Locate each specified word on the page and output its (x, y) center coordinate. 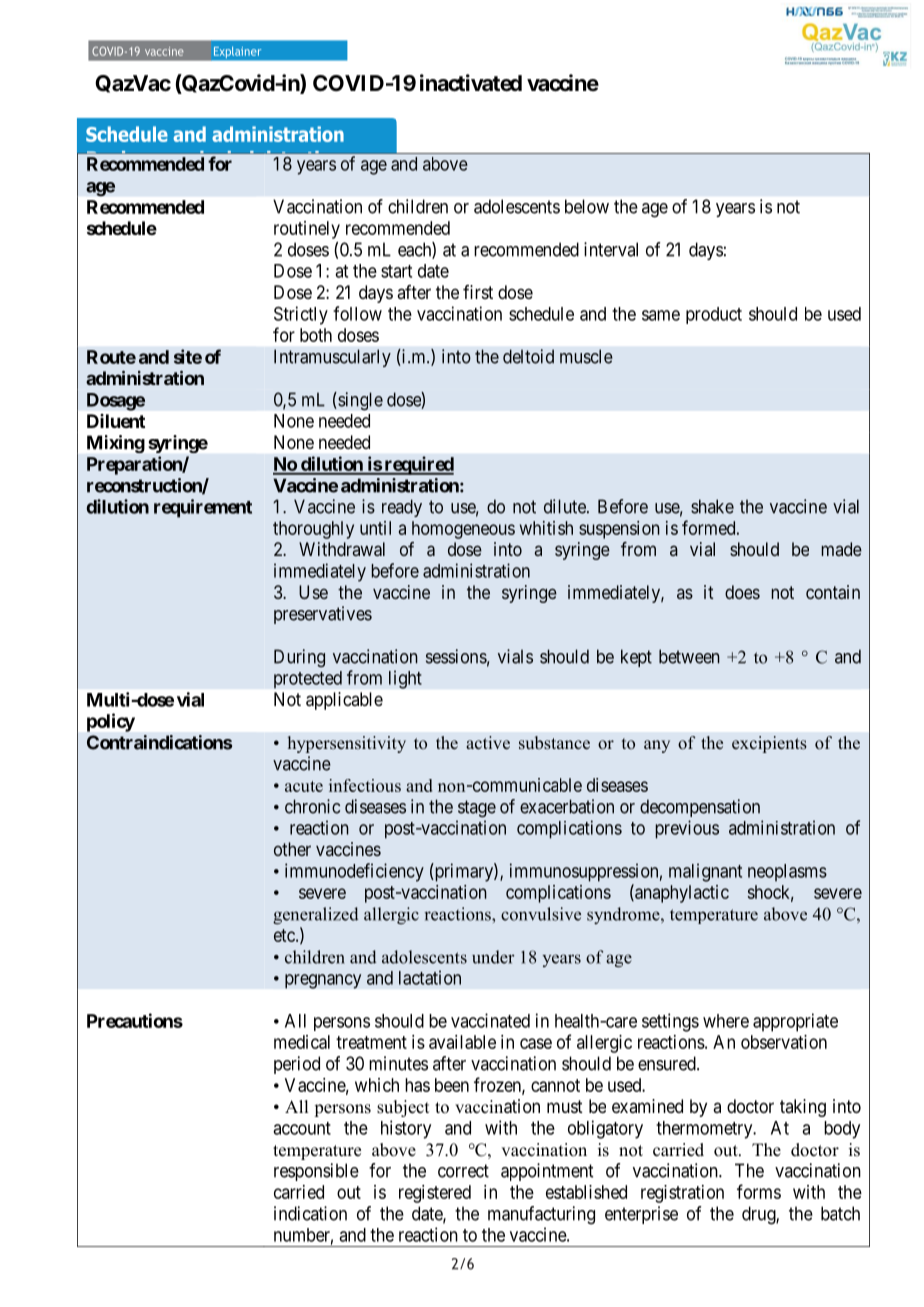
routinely (307, 230)
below (587, 206)
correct (463, 1171)
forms (759, 1191)
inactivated (471, 83)
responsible (316, 1172)
